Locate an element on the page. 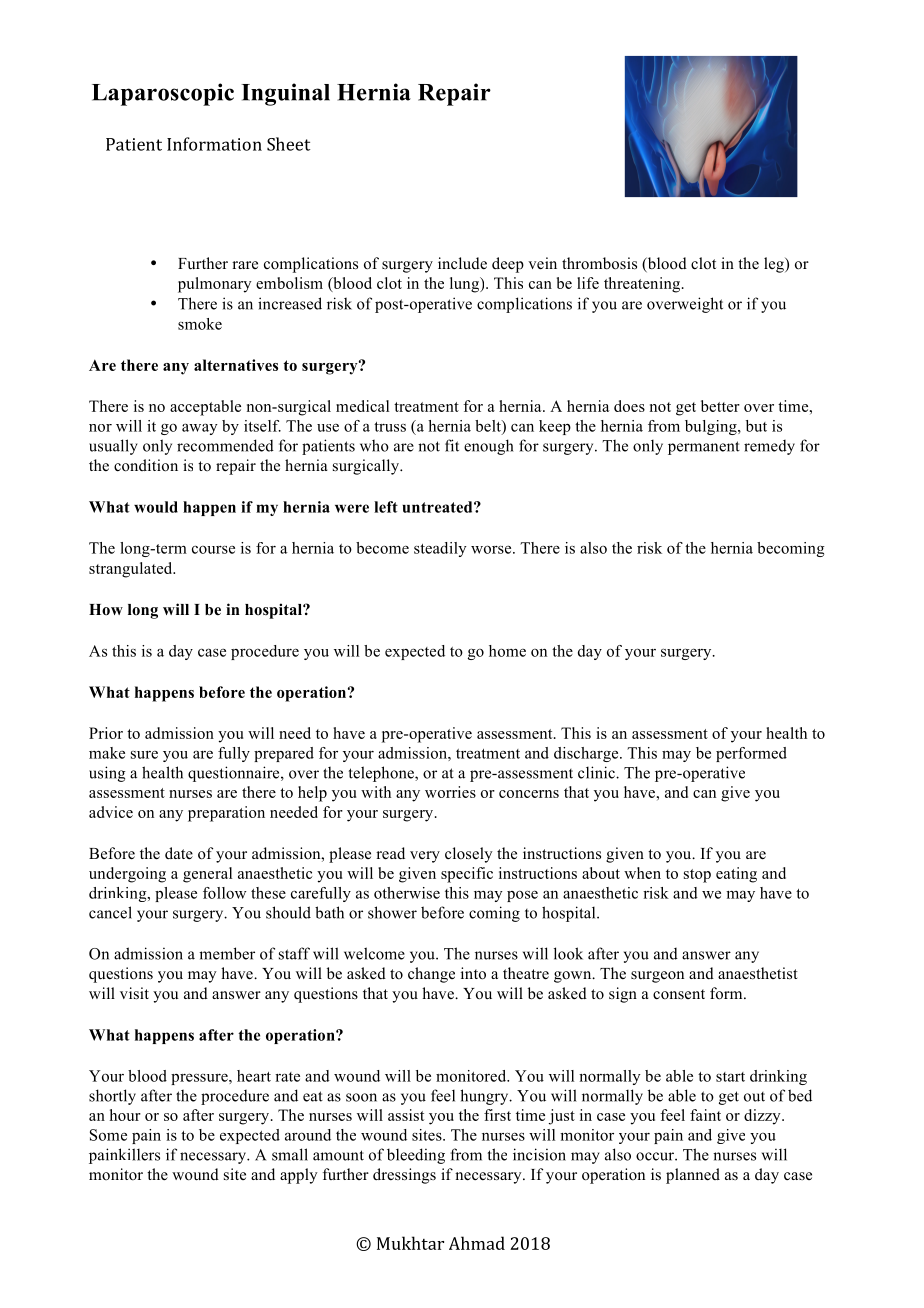 The height and width of the image is (1308, 924). fit is located at coordinates (452, 445).
